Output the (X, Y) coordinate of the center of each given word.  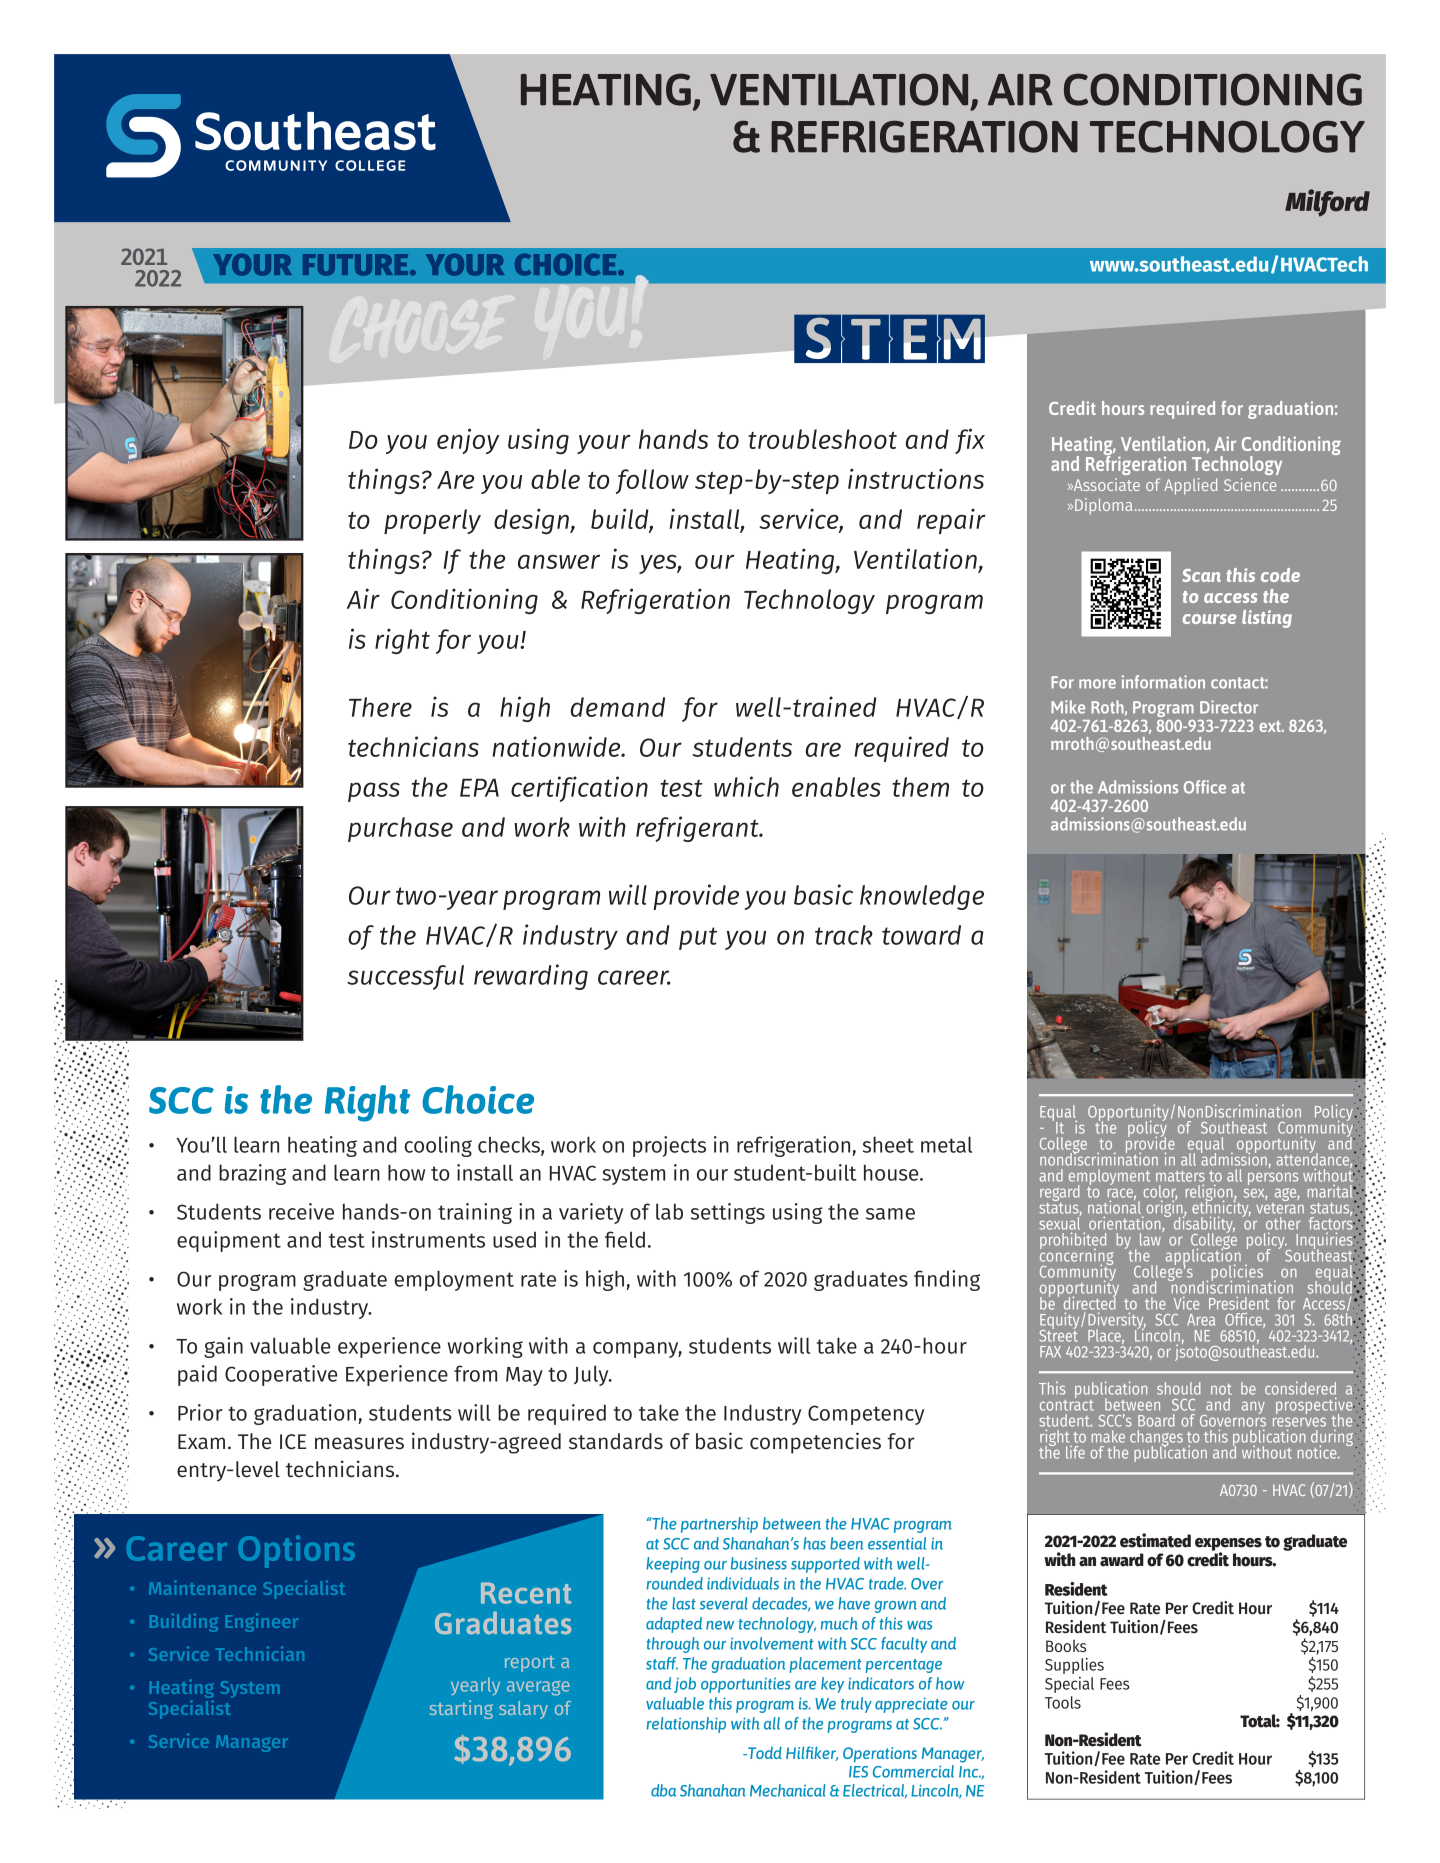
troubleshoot (822, 439)
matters (1180, 1176)
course (1209, 619)
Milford (1327, 203)
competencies (815, 1443)
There (380, 707)
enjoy (468, 441)
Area (1201, 1320)
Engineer (262, 1622)
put (698, 938)
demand (618, 707)
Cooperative (281, 1375)
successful (405, 977)
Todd (764, 1752)
